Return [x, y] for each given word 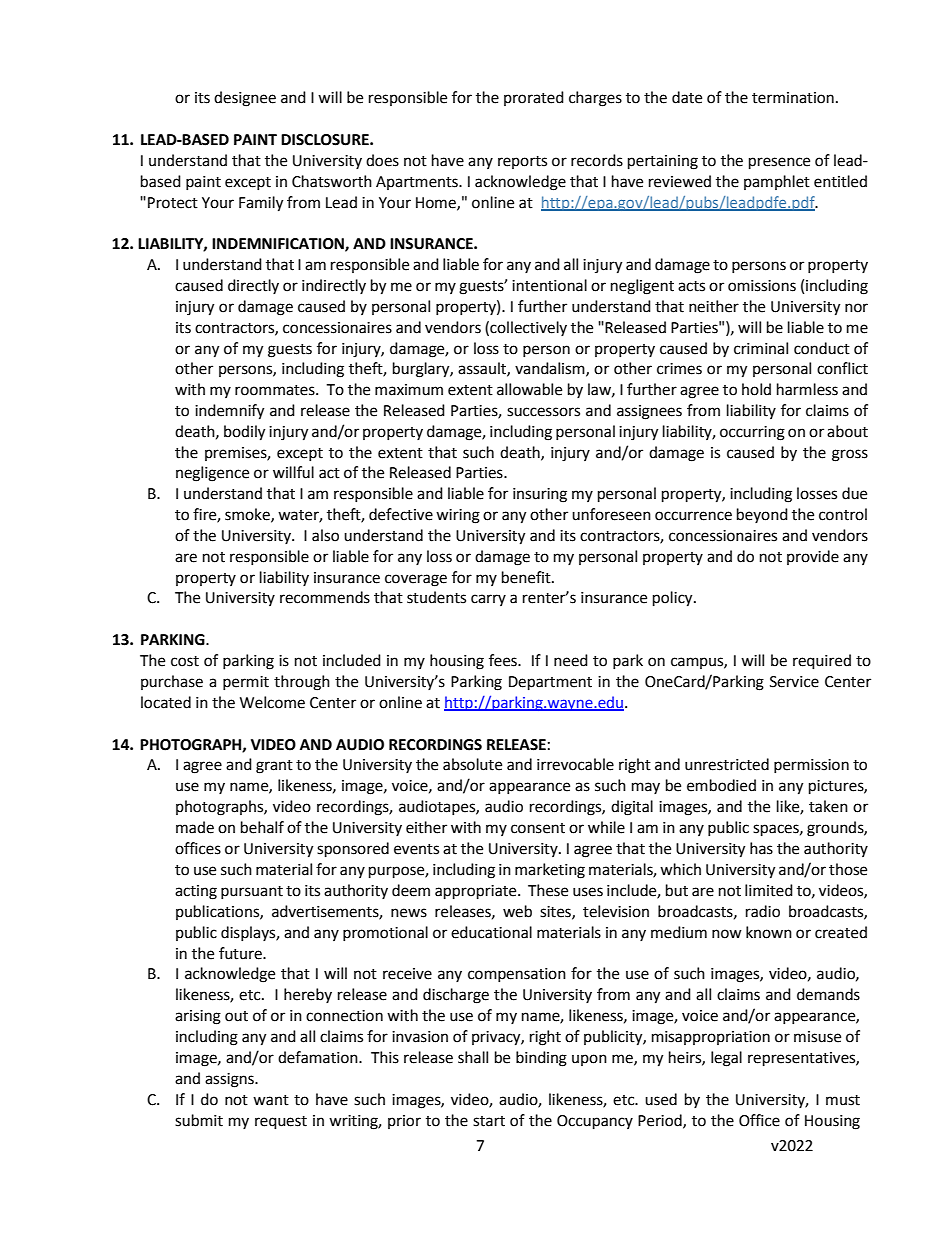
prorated [534, 98]
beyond [762, 515]
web [517, 911]
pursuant [252, 892]
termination [793, 98]
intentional [549, 285]
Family [261, 204]
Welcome [272, 702]
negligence [212, 474]
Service [794, 682]
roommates [276, 390]
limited [769, 890]
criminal [761, 348]
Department [550, 683]
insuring [540, 495]
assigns [230, 1080]
